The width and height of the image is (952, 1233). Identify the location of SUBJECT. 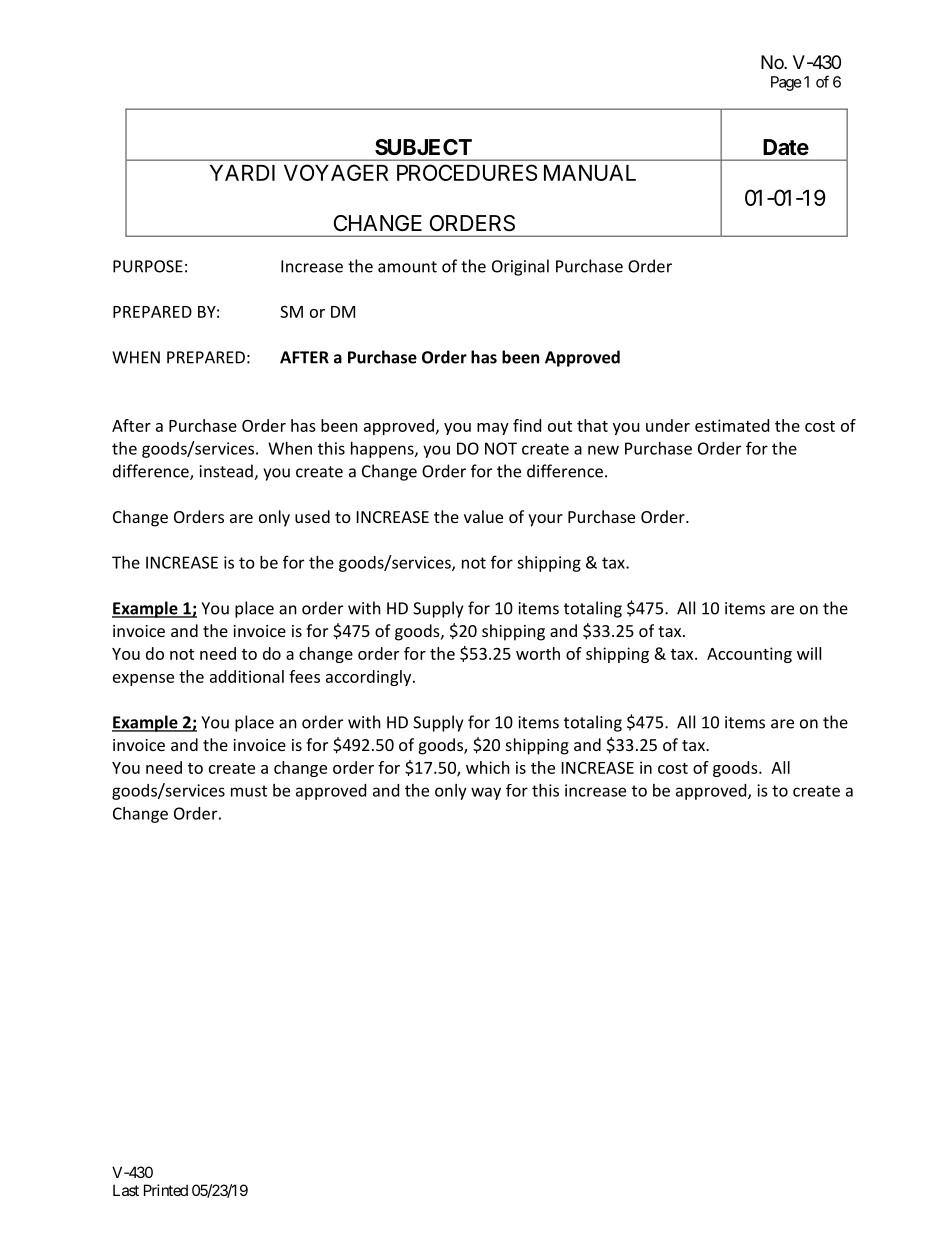
(423, 147).
